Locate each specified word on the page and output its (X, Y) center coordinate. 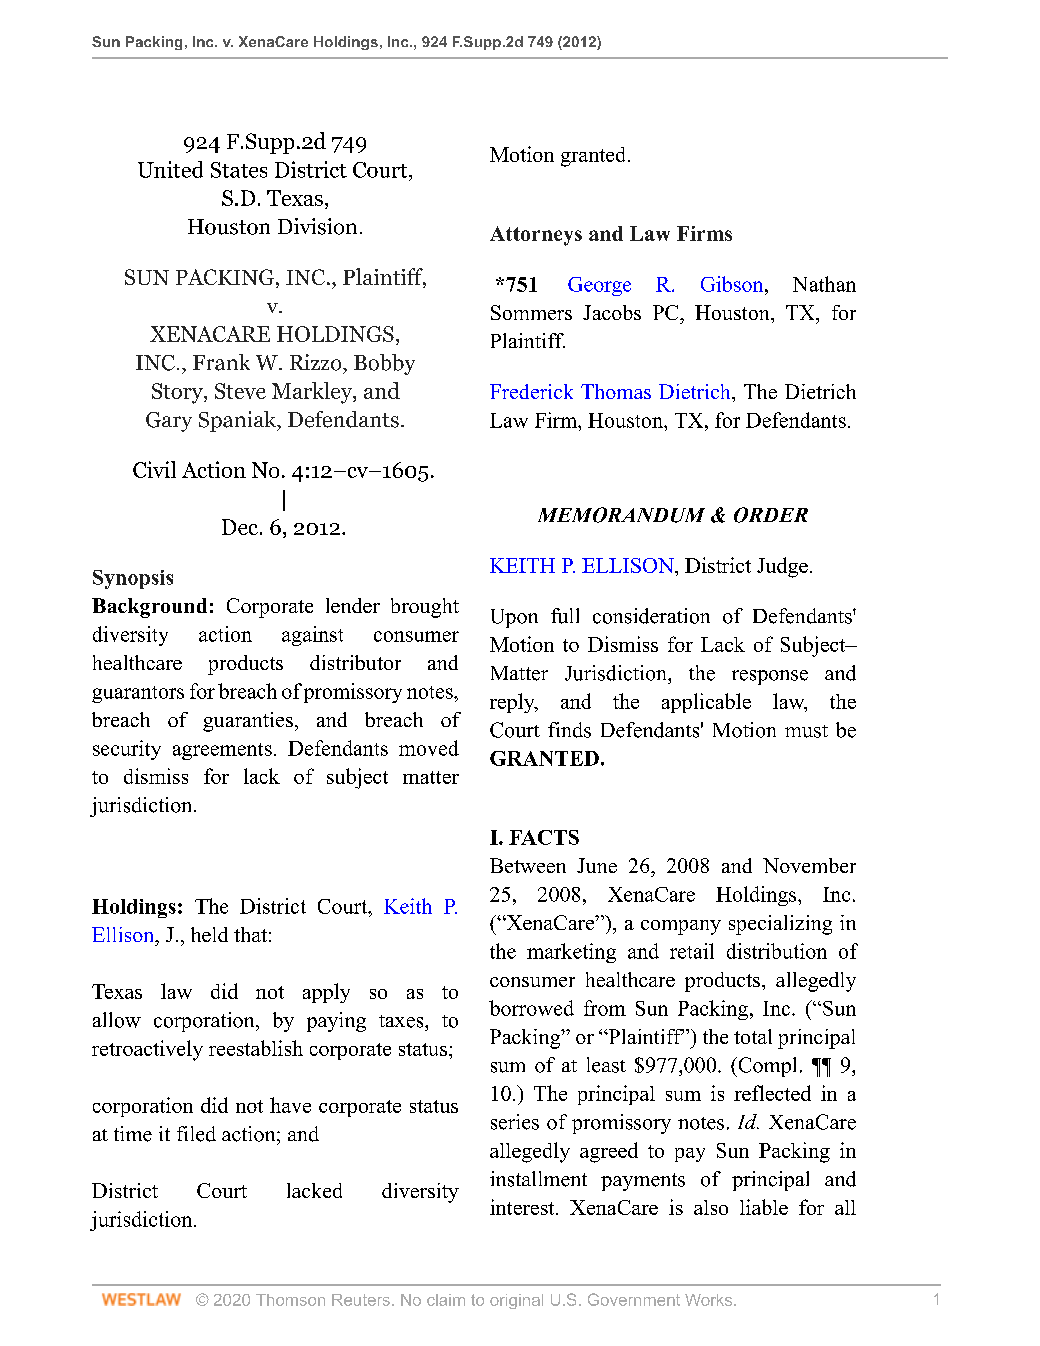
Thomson (290, 1300)
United (170, 169)
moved (429, 748)
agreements (222, 751)
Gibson (733, 284)
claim (446, 1300)
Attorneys (536, 236)
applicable (706, 703)
